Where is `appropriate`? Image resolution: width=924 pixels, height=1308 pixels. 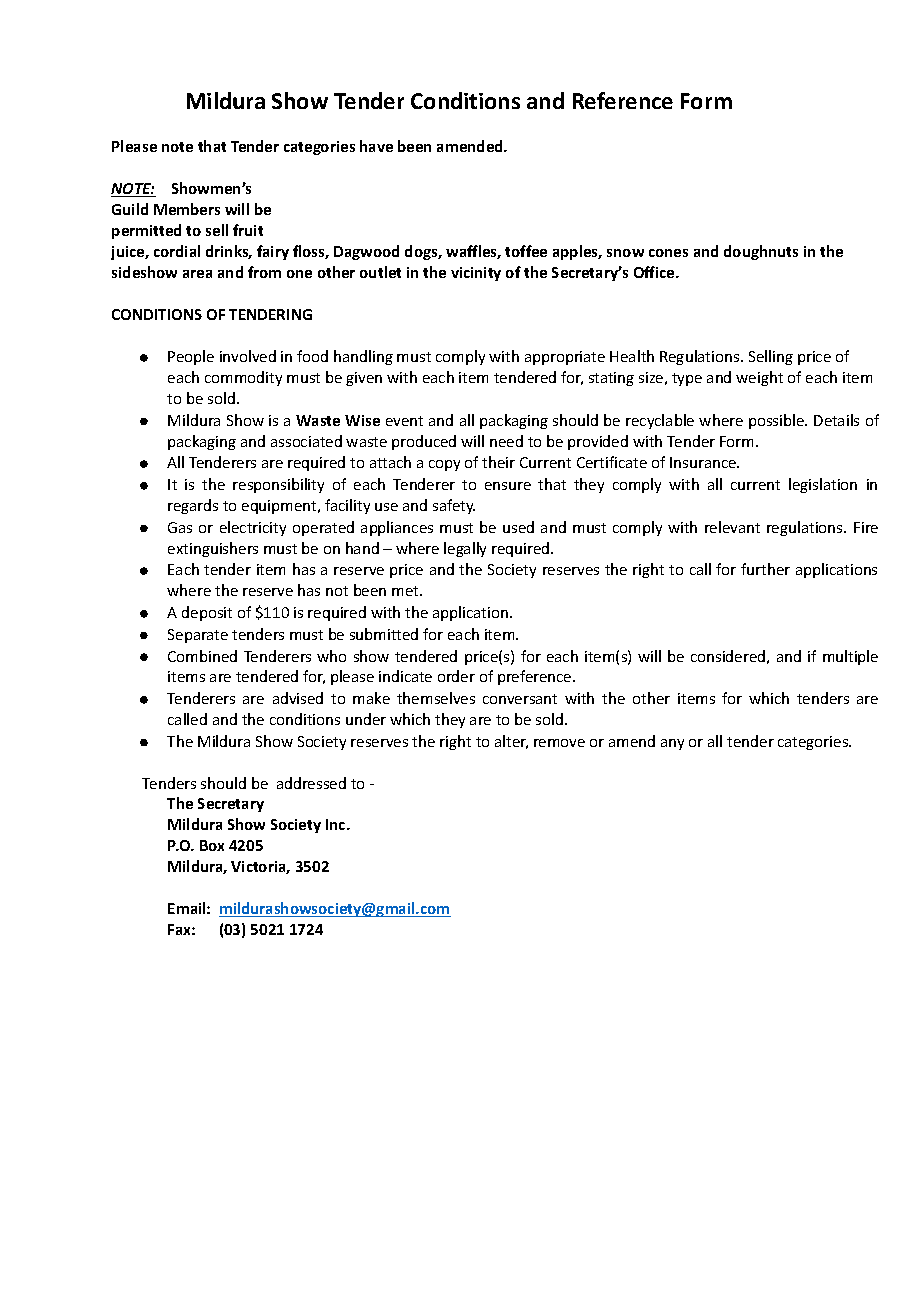 appropriate is located at coordinates (565, 358).
